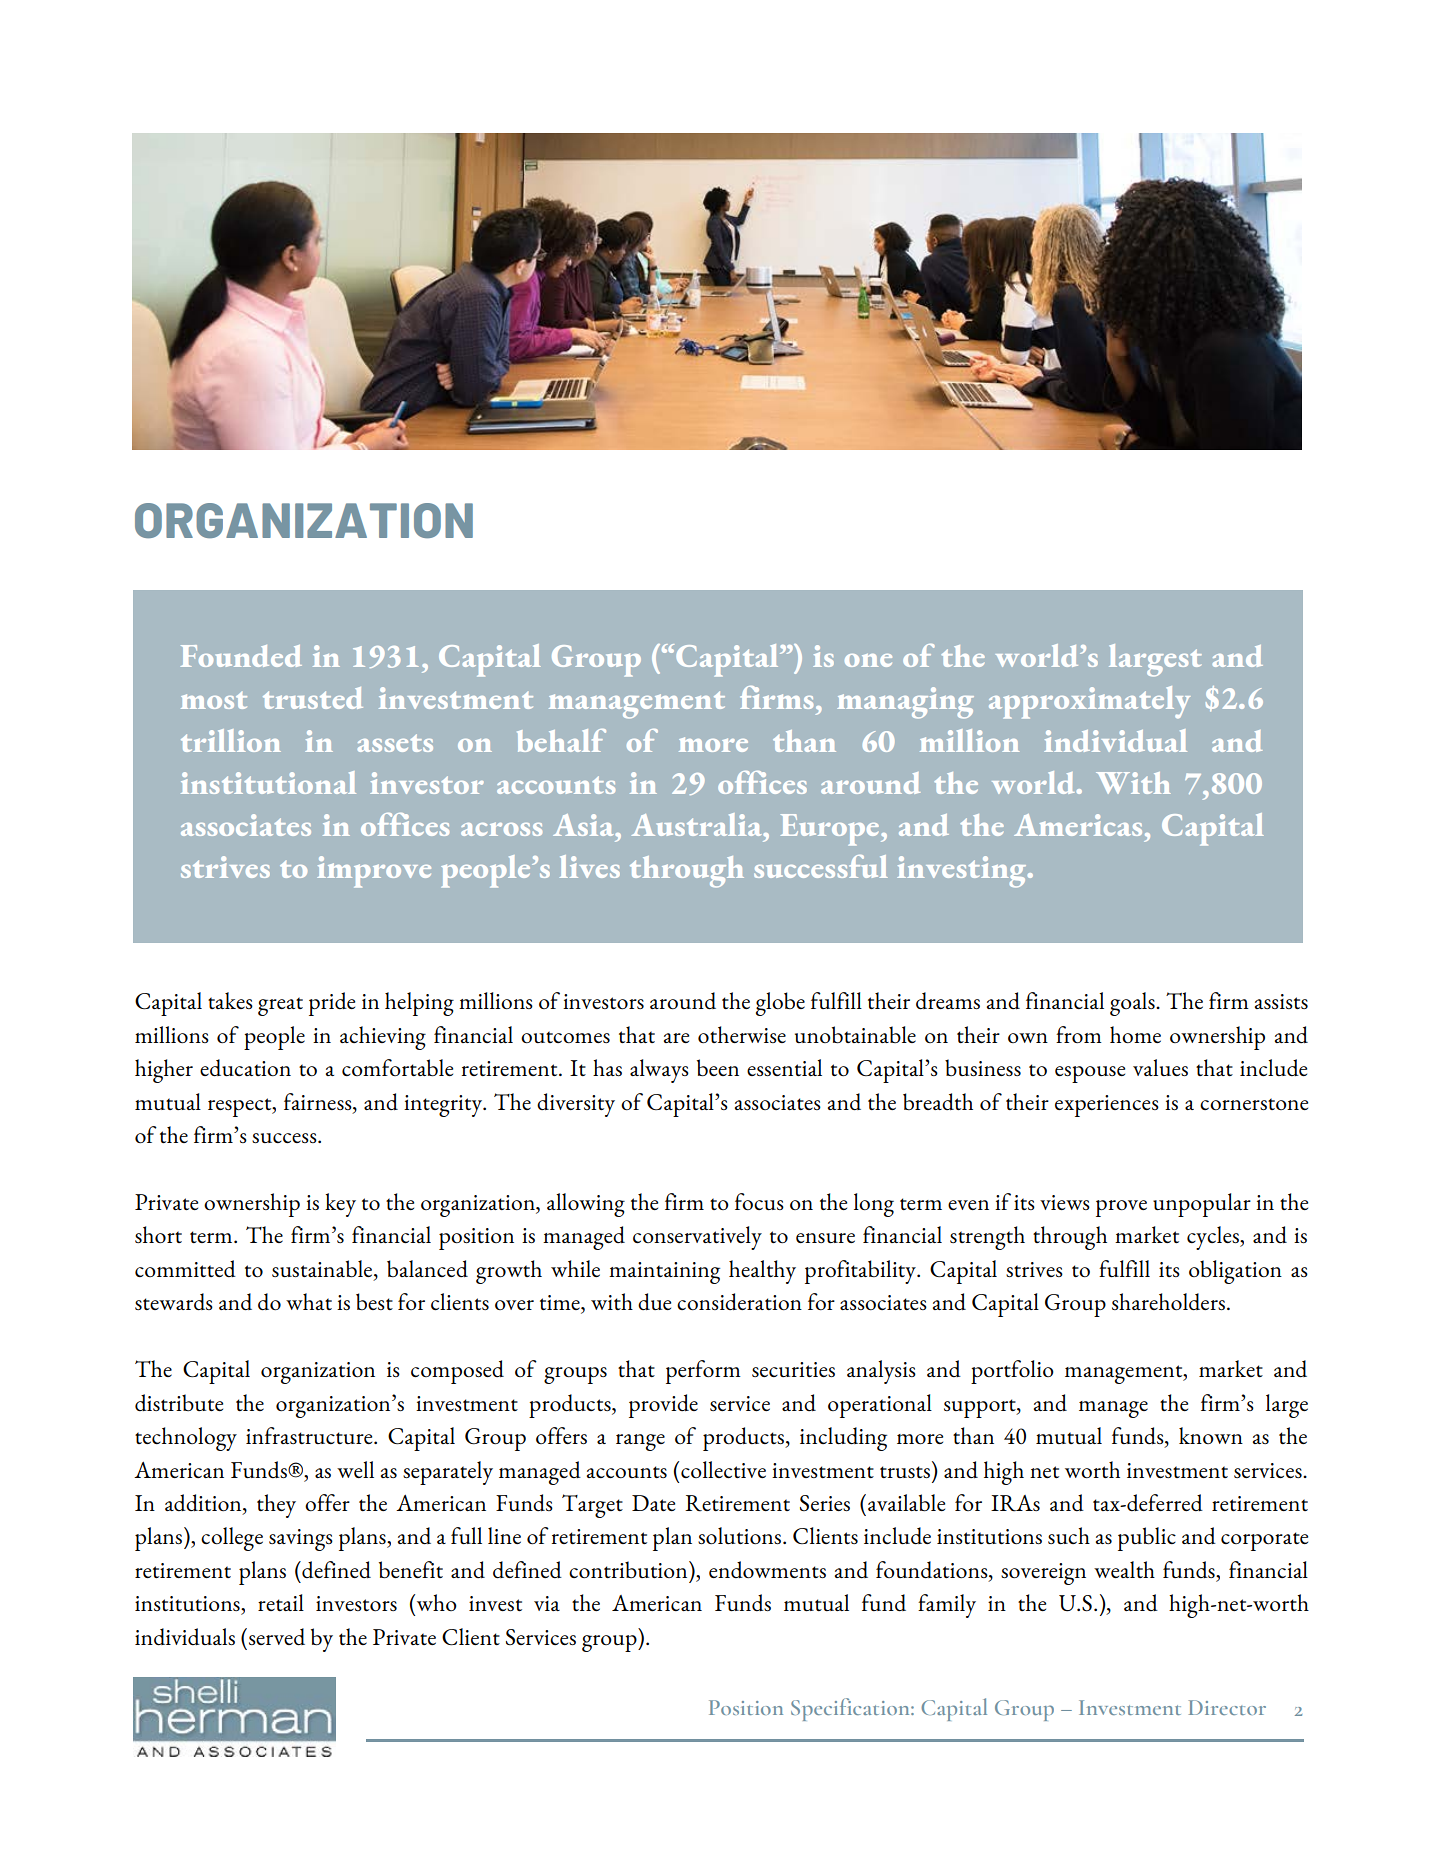 The width and height of the page is (1436, 1859). Describe the element at coordinates (277, 1637) in the page. I see `served` at that location.
